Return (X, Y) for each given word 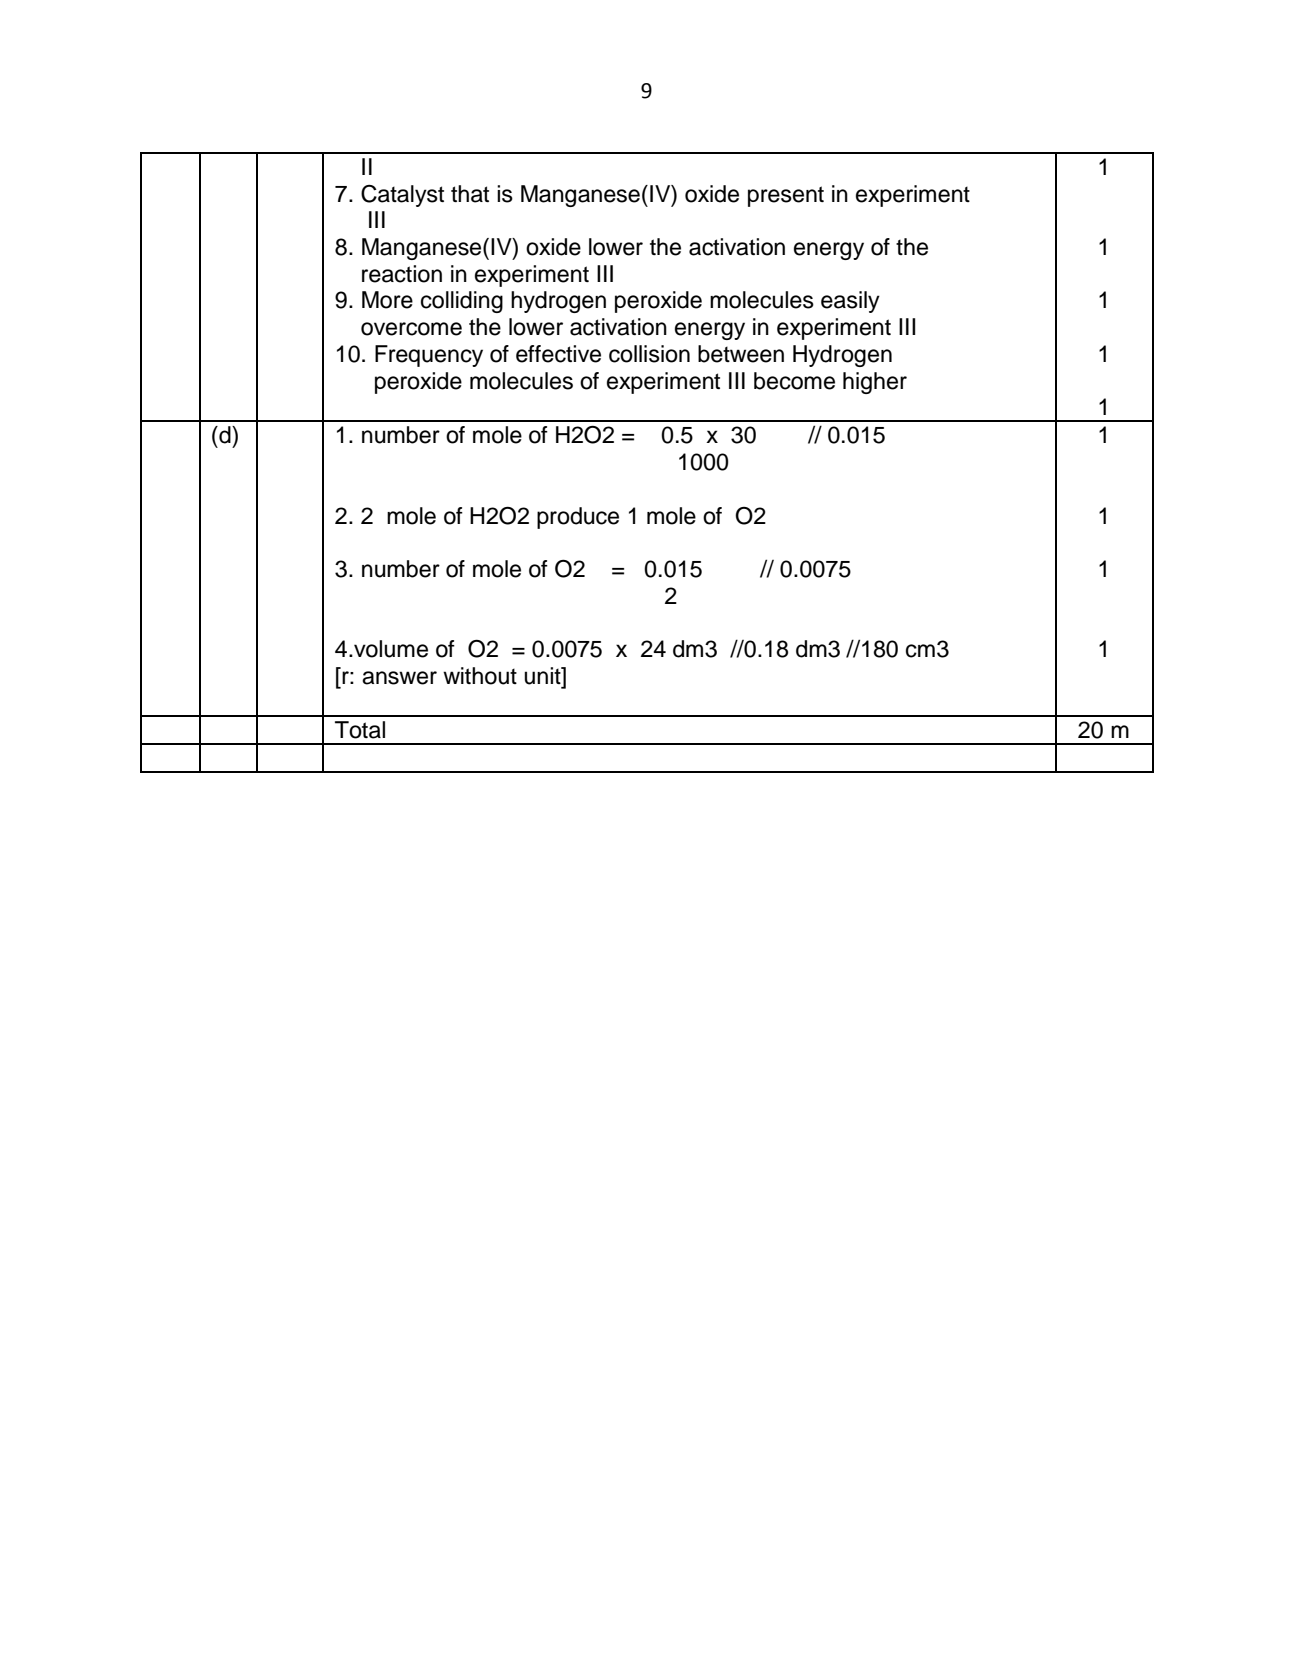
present (786, 196)
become (794, 381)
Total (360, 730)
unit (543, 676)
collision (649, 354)
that (470, 194)
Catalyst (402, 196)
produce (578, 518)
